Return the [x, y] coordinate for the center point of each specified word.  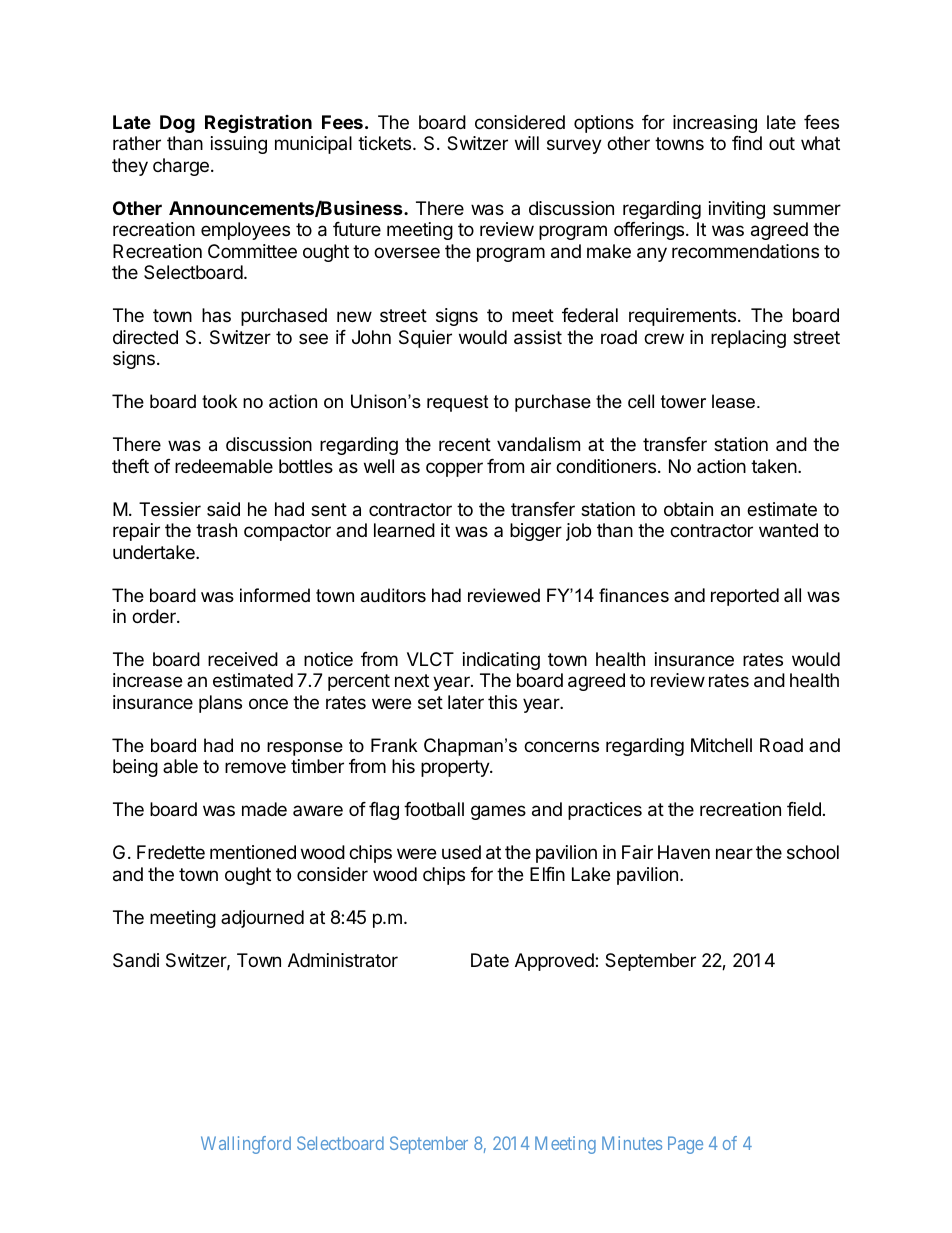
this [502, 702]
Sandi [136, 960]
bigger [536, 532]
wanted [788, 530]
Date [490, 960]
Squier [425, 339]
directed [145, 337]
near [734, 854]
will [527, 143]
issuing [239, 145]
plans [220, 704]
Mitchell [721, 745]
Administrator [343, 960]
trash [216, 530]
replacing [748, 339]
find [747, 143]
